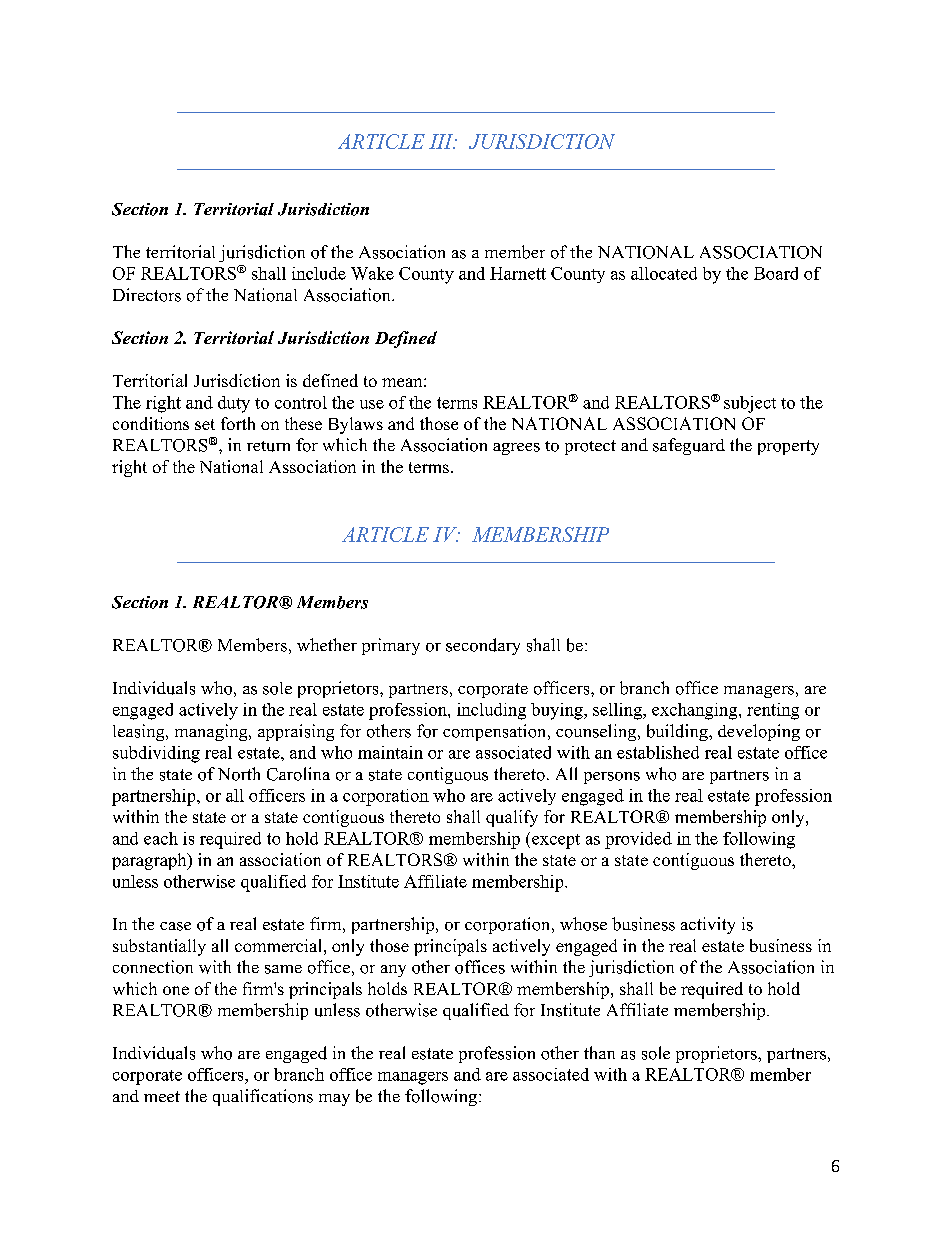 The width and height of the document is (952, 1233). What do you see at coordinates (696, 711) in the document?
I see `exchanging` at bounding box center [696, 711].
